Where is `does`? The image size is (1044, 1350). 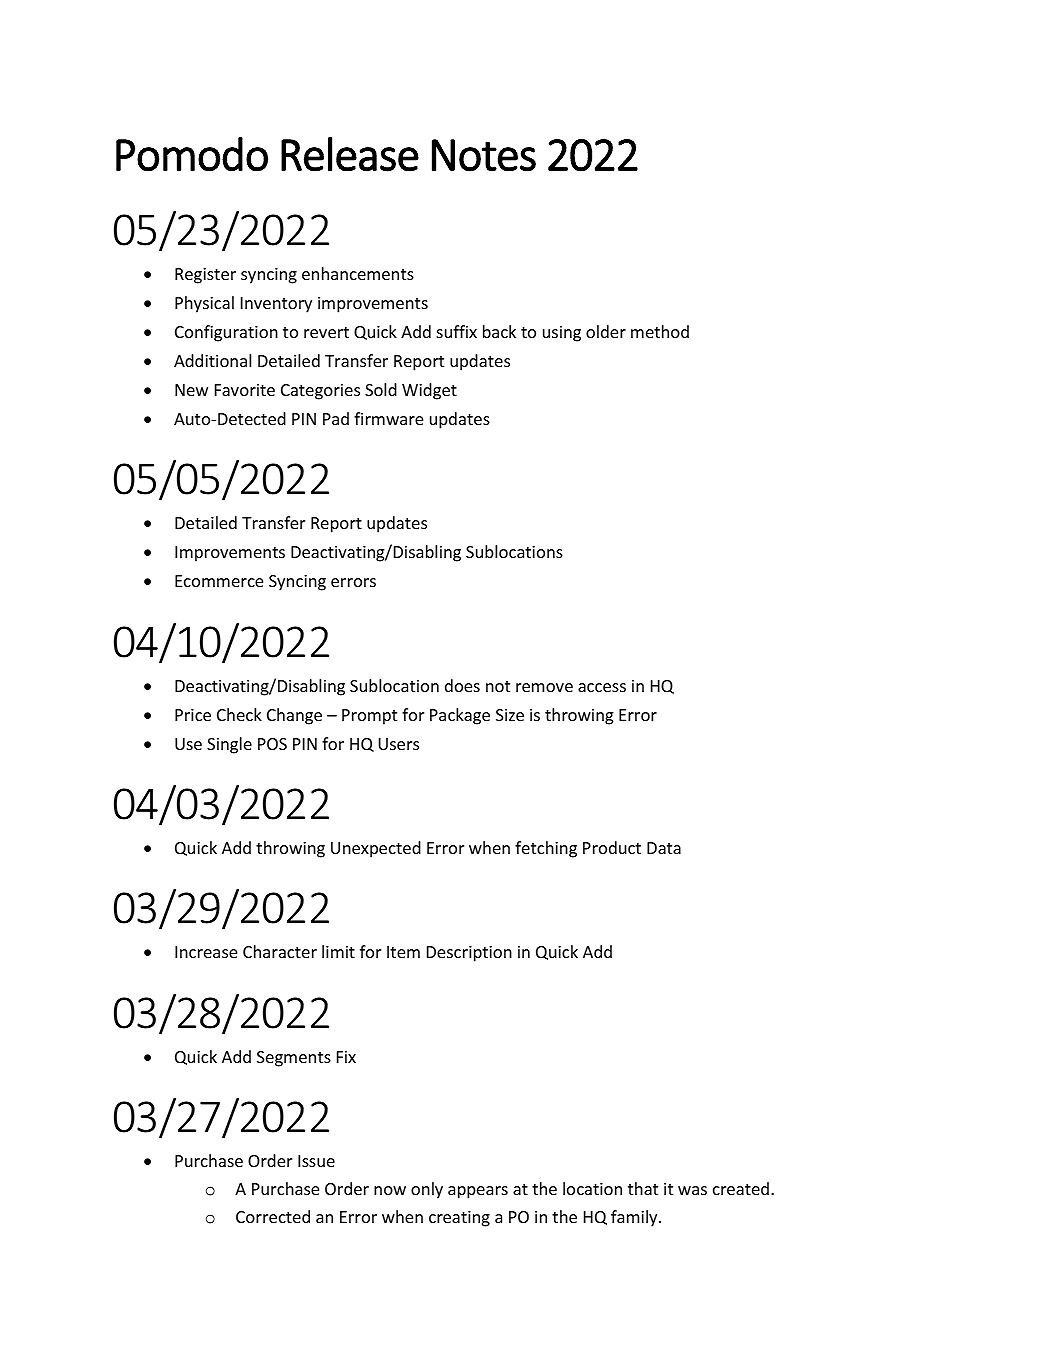 does is located at coordinates (462, 685).
